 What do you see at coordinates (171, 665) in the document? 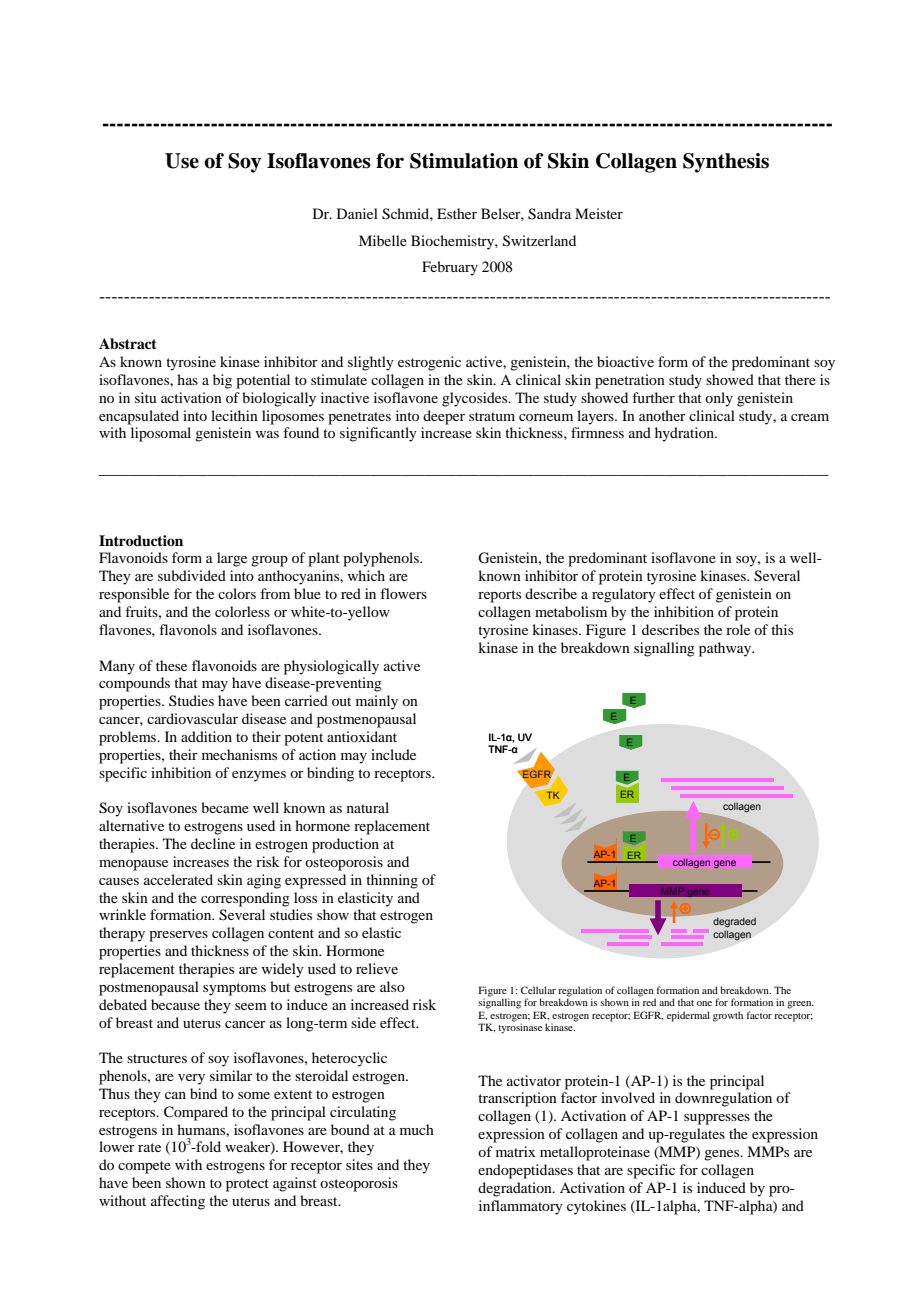
I see `these` at bounding box center [171, 665].
